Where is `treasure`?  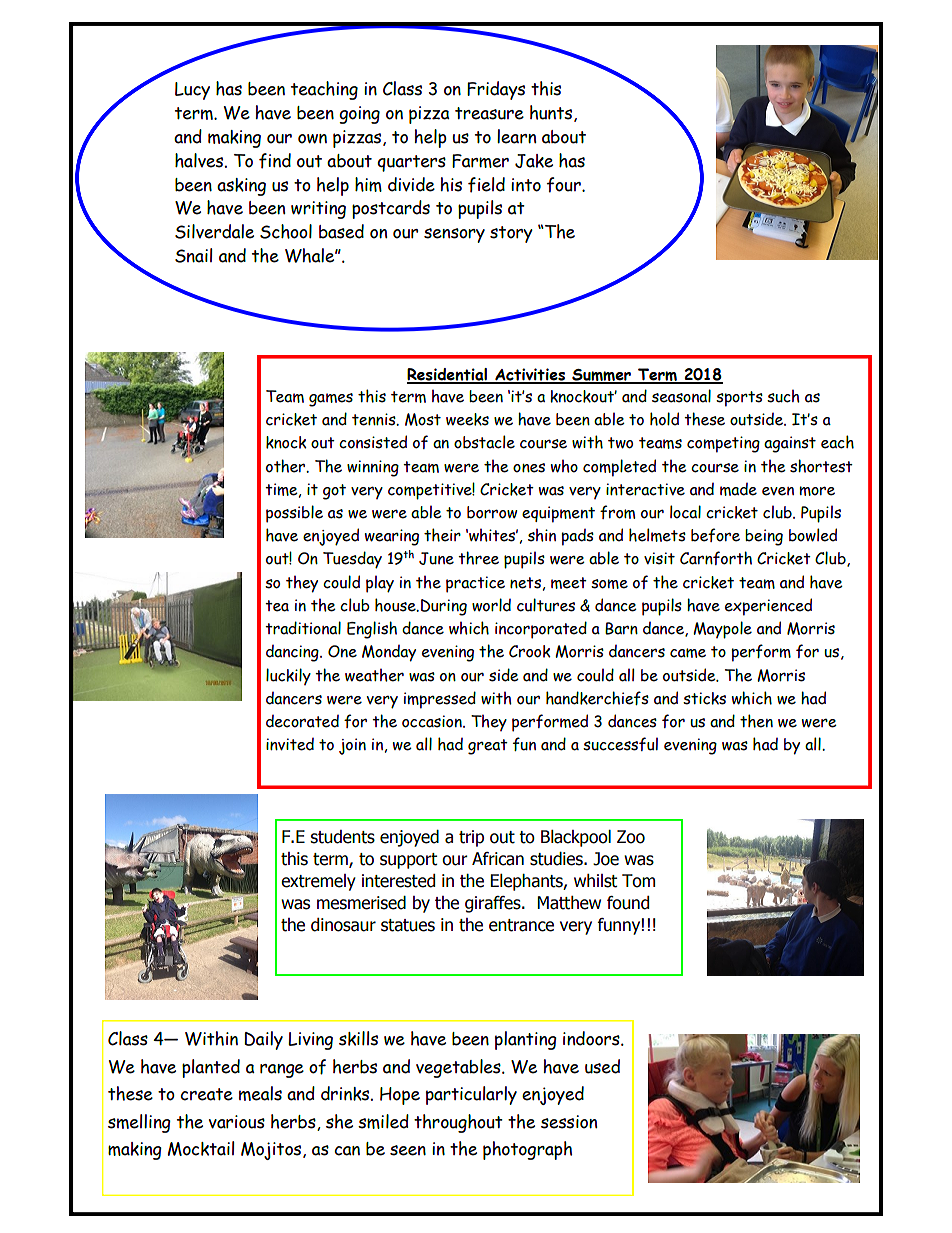
treasure is located at coordinates (489, 113).
